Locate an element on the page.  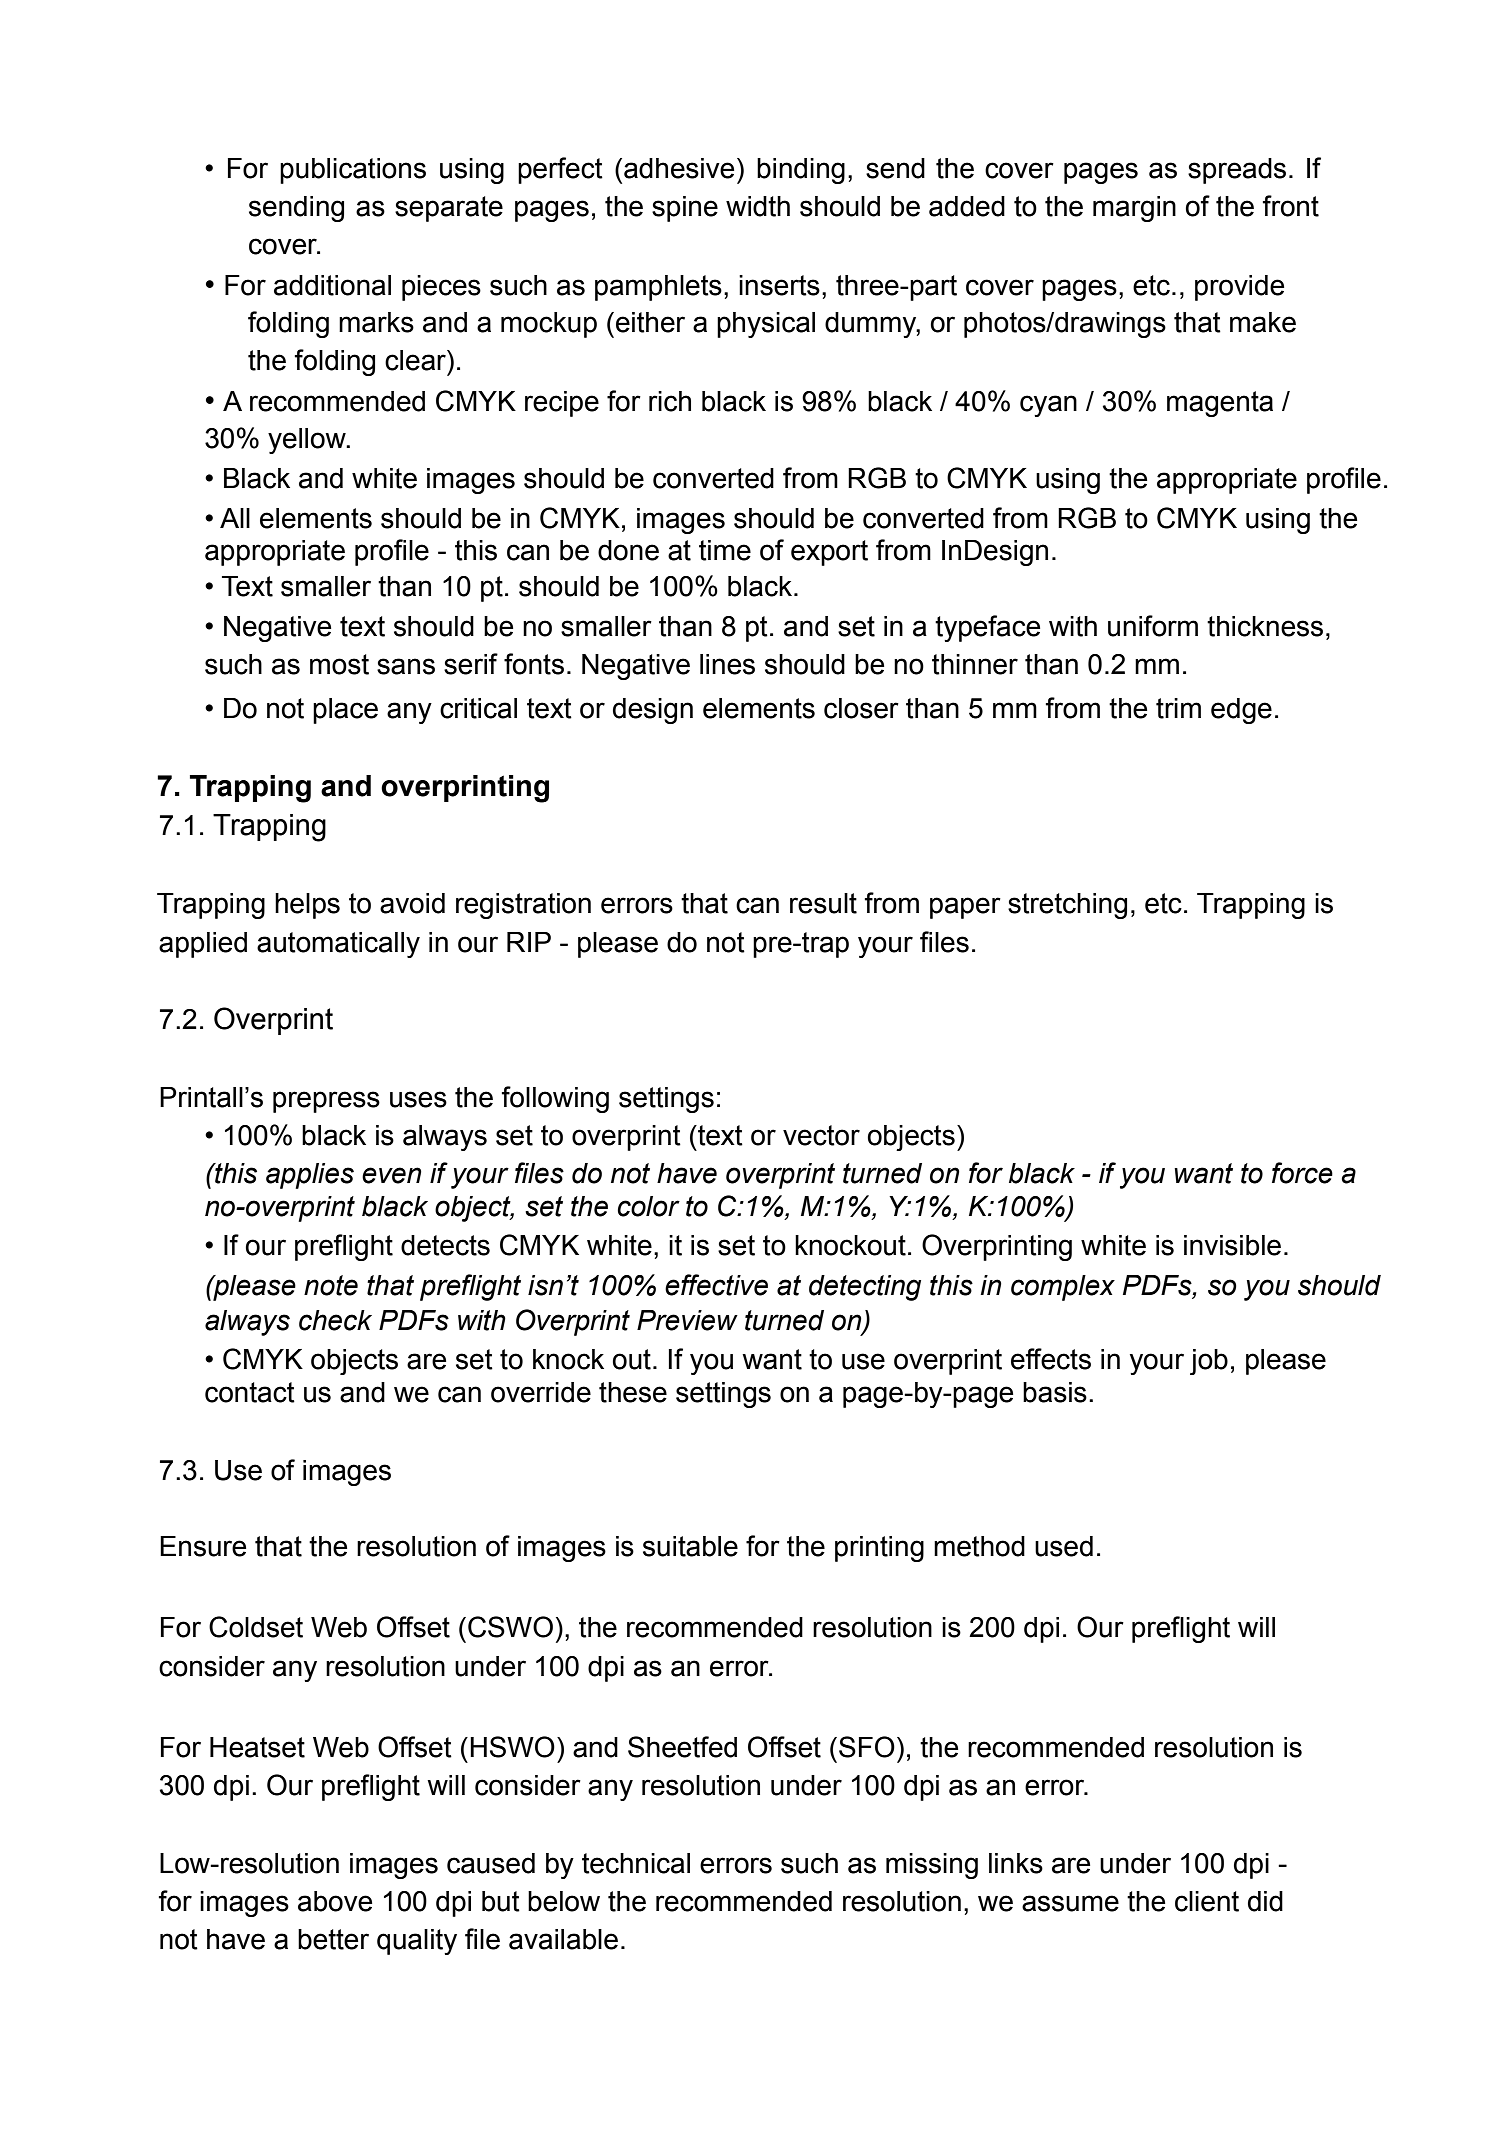
most is located at coordinates (339, 664).
